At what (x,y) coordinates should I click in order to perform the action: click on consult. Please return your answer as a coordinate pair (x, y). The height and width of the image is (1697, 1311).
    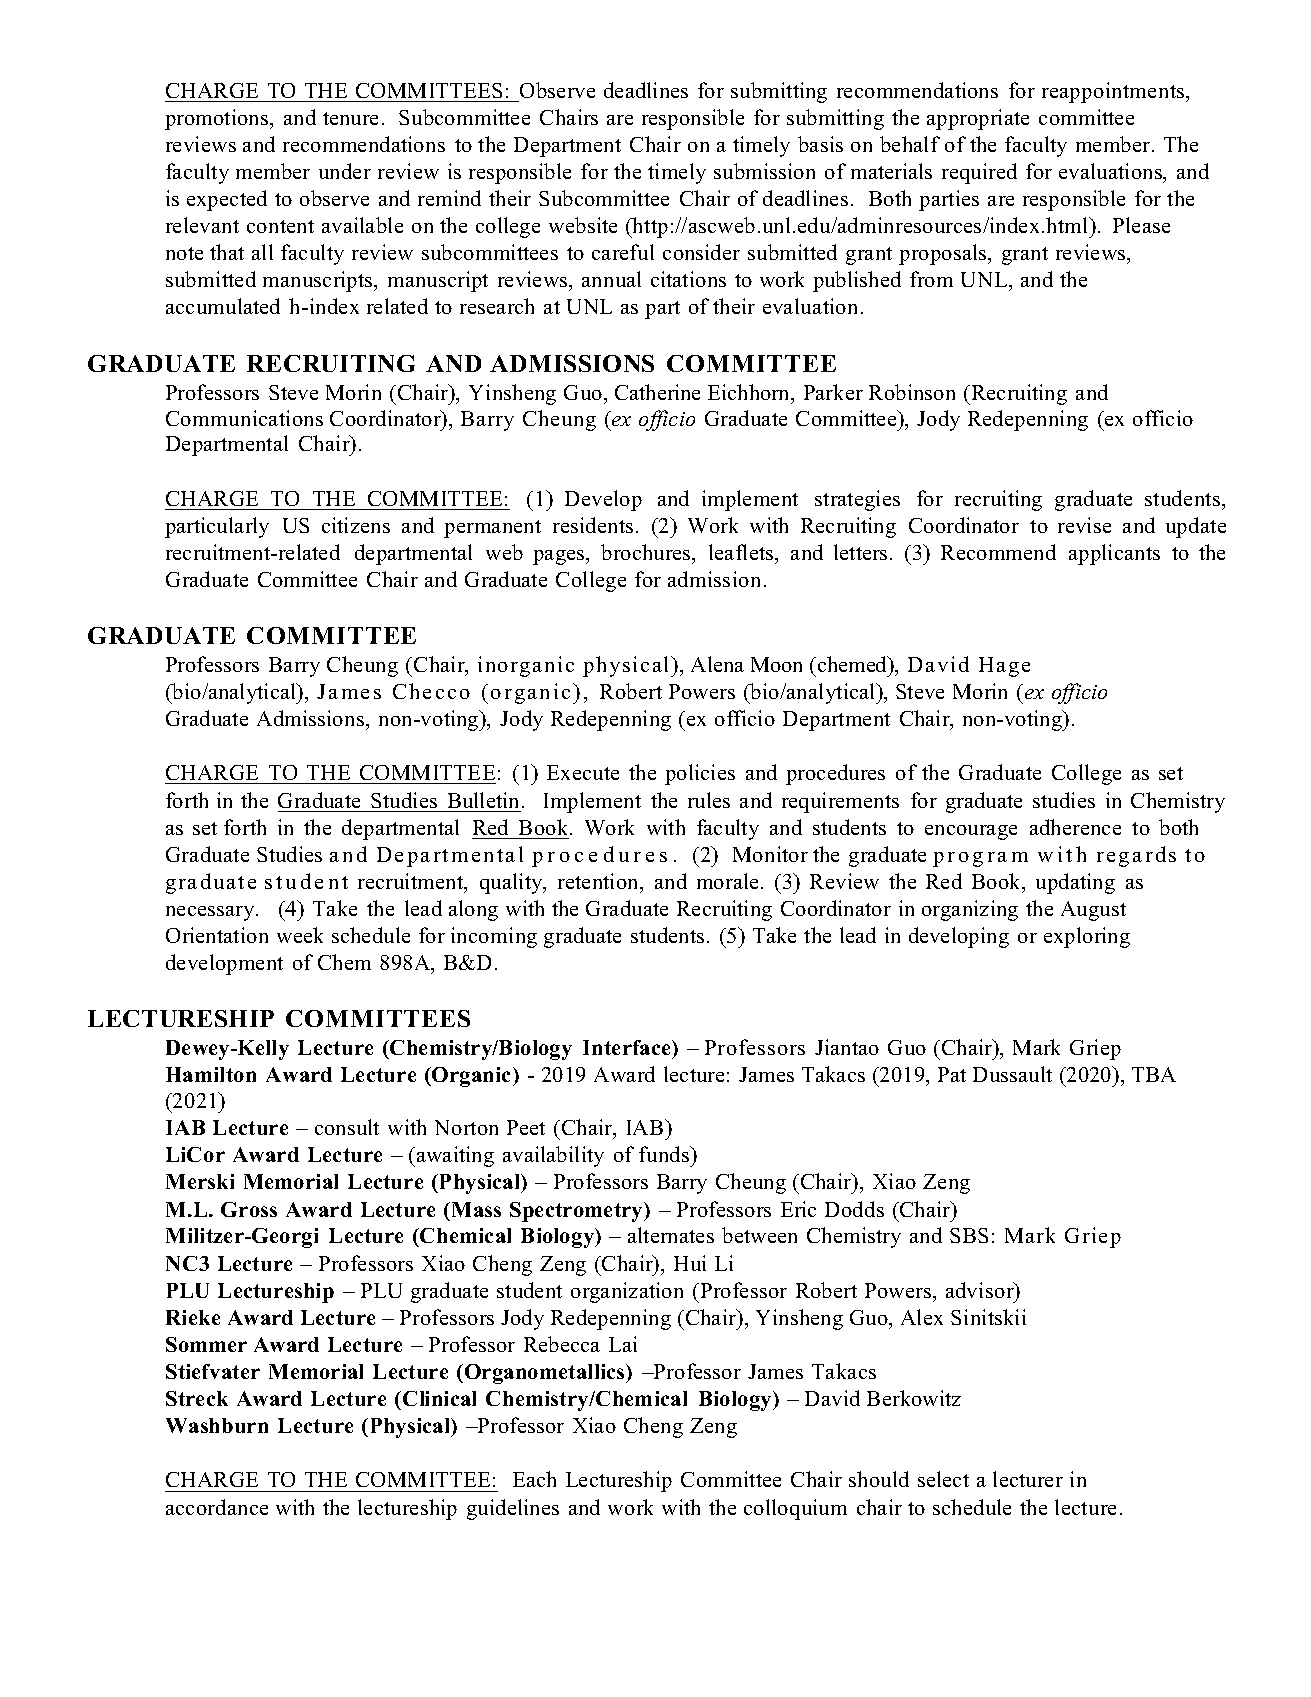
    Looking at the image, I should click on (347, 1127).
